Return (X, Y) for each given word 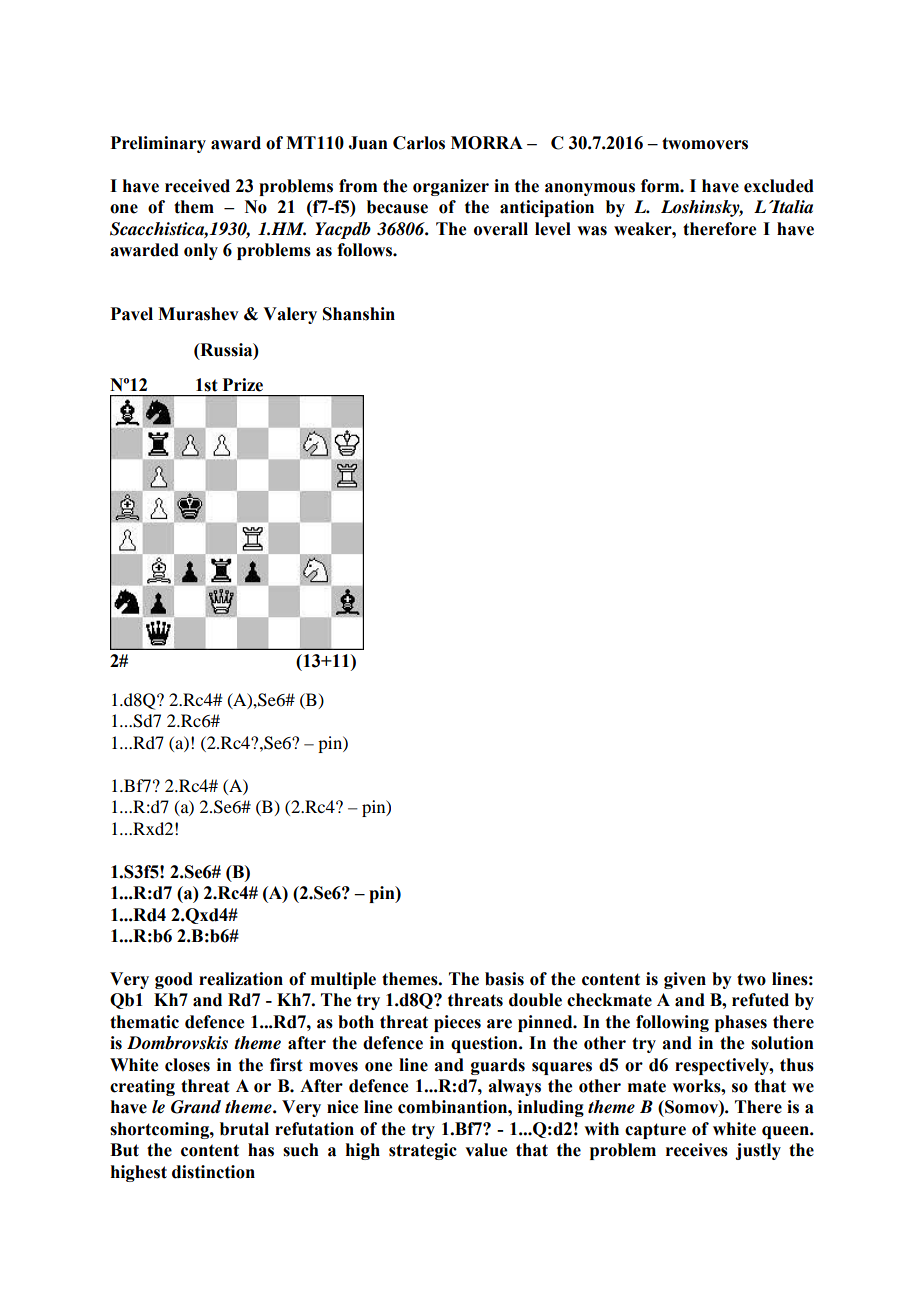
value (486, 1150)
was (592, 231)
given (685, 980)
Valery (290, 315)
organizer (451, 187)
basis (504, 979)
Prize (242, 385)
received (197, 186)
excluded (779, 186)
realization (241, 979)
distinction (213, 1172)
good (174, 980)
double (535, 1000)
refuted (760, 1000)
